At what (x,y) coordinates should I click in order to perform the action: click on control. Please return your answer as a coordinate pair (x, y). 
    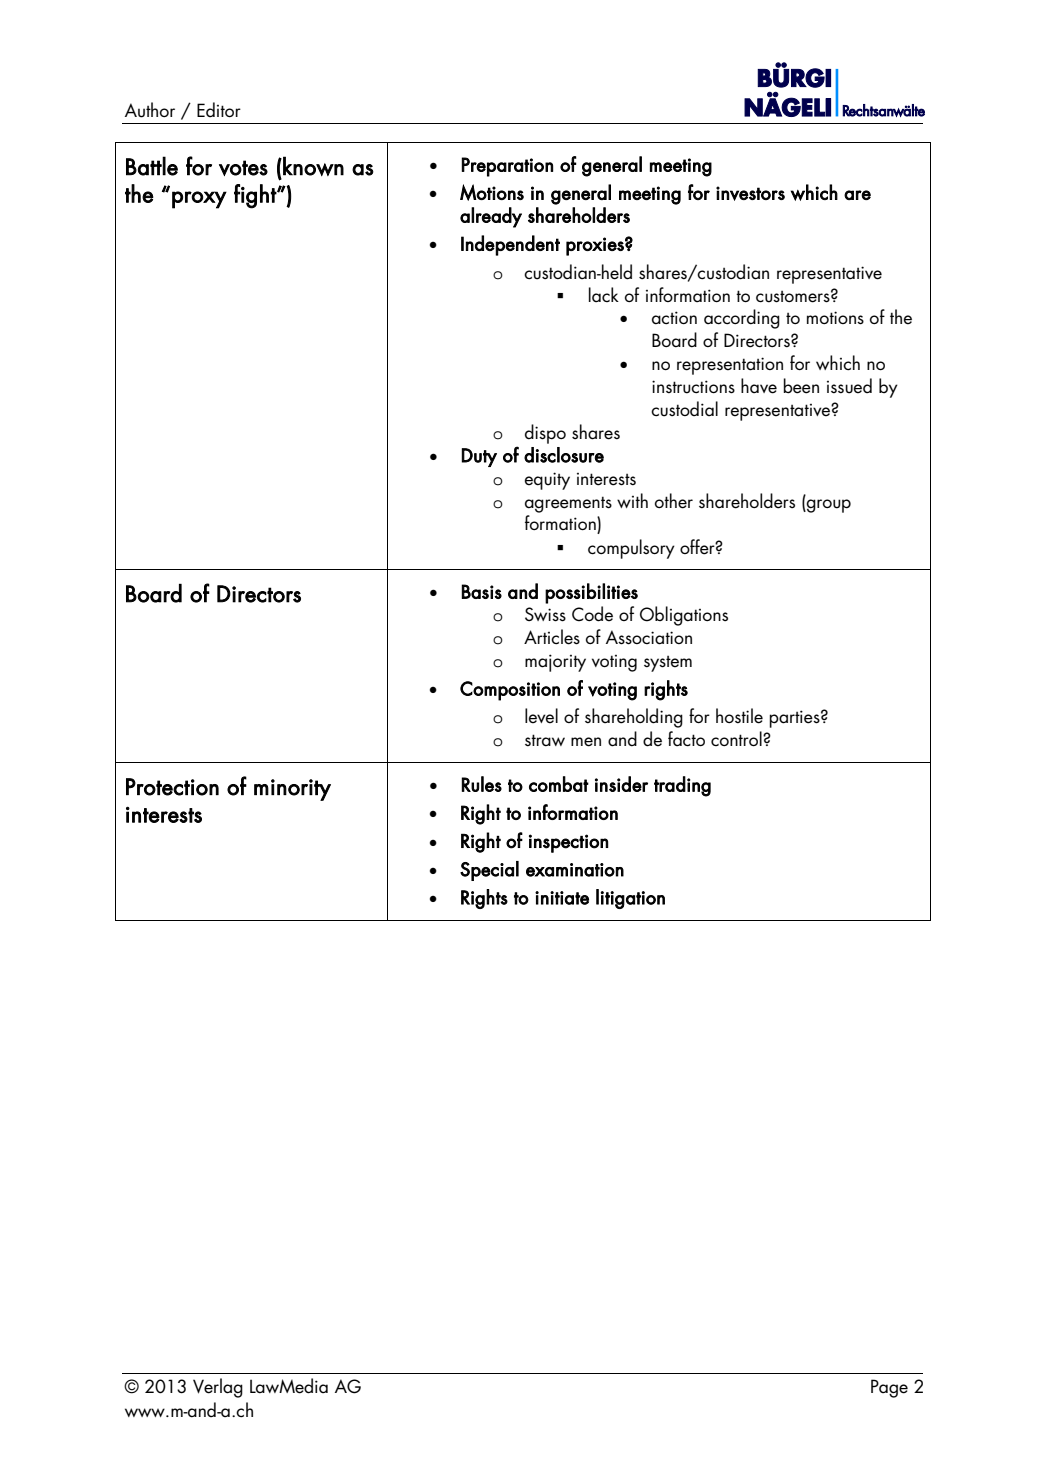
    Looking at the image, I should click on (737, 738).
